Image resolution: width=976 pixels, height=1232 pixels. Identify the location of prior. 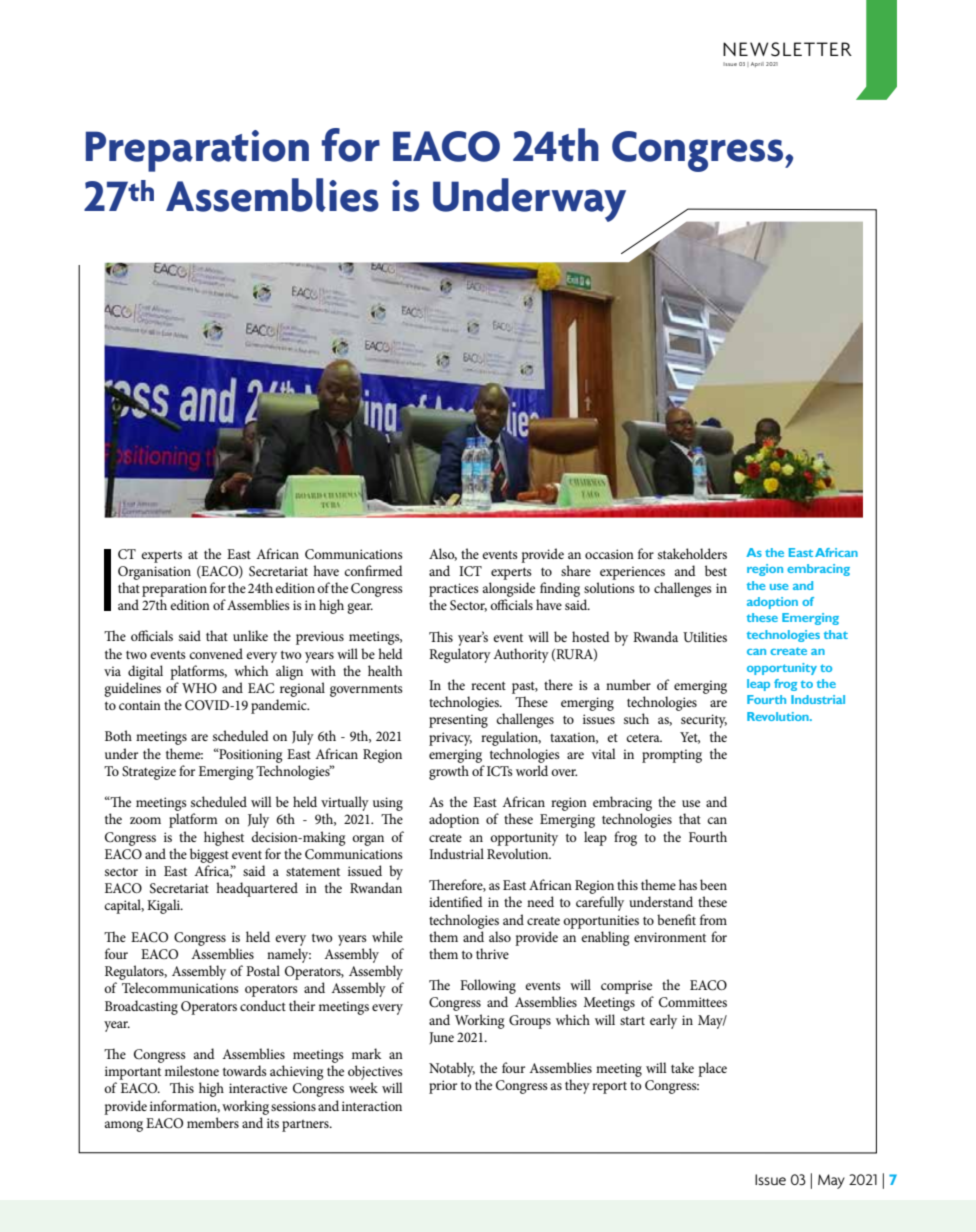
(443, 1087).
